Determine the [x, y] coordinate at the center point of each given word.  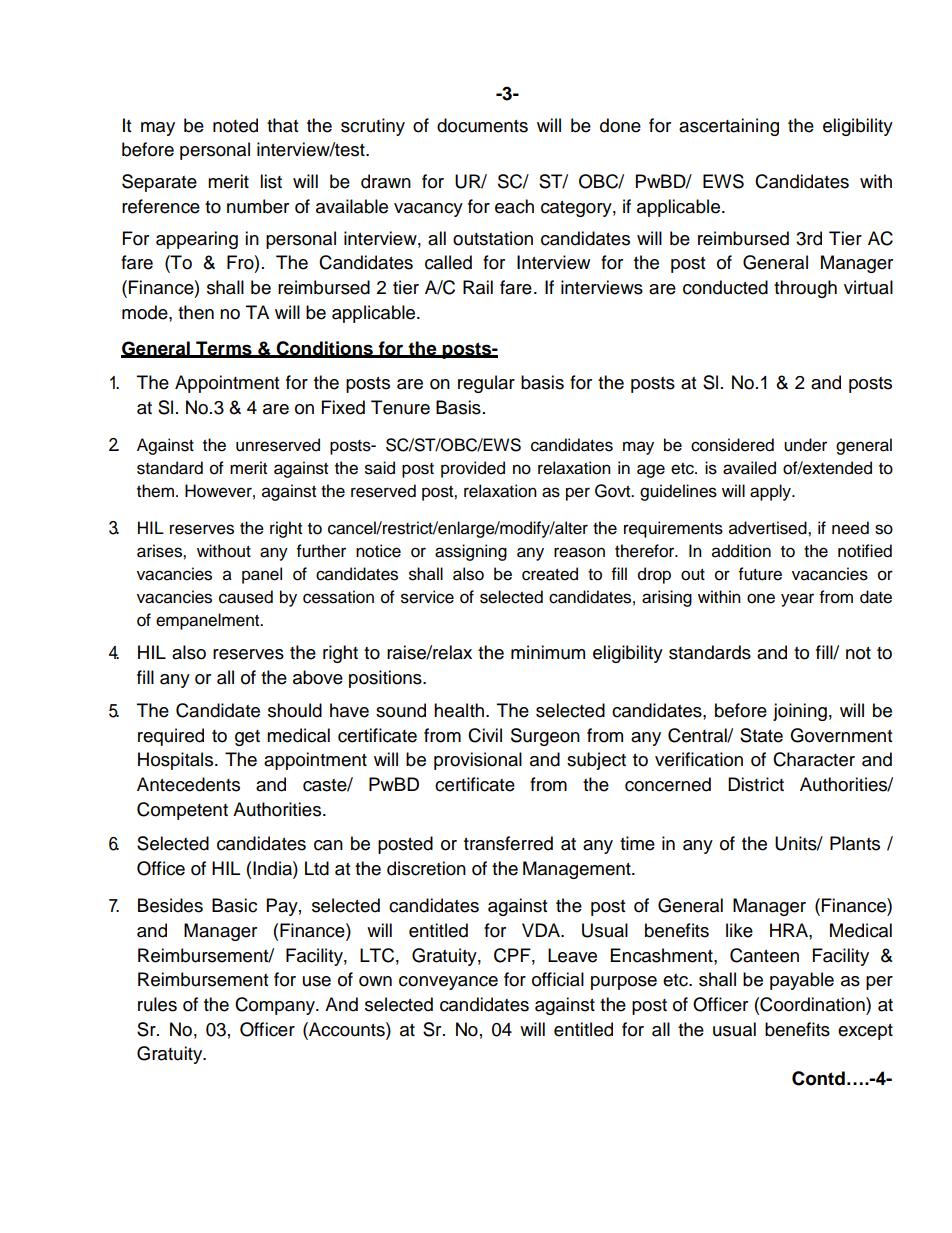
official [558, 979]
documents [482, 125]
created [550, 574]
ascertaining [729, 127]
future [760, 574]
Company [276, 1006]
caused [246, 597]
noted [235, 125]
